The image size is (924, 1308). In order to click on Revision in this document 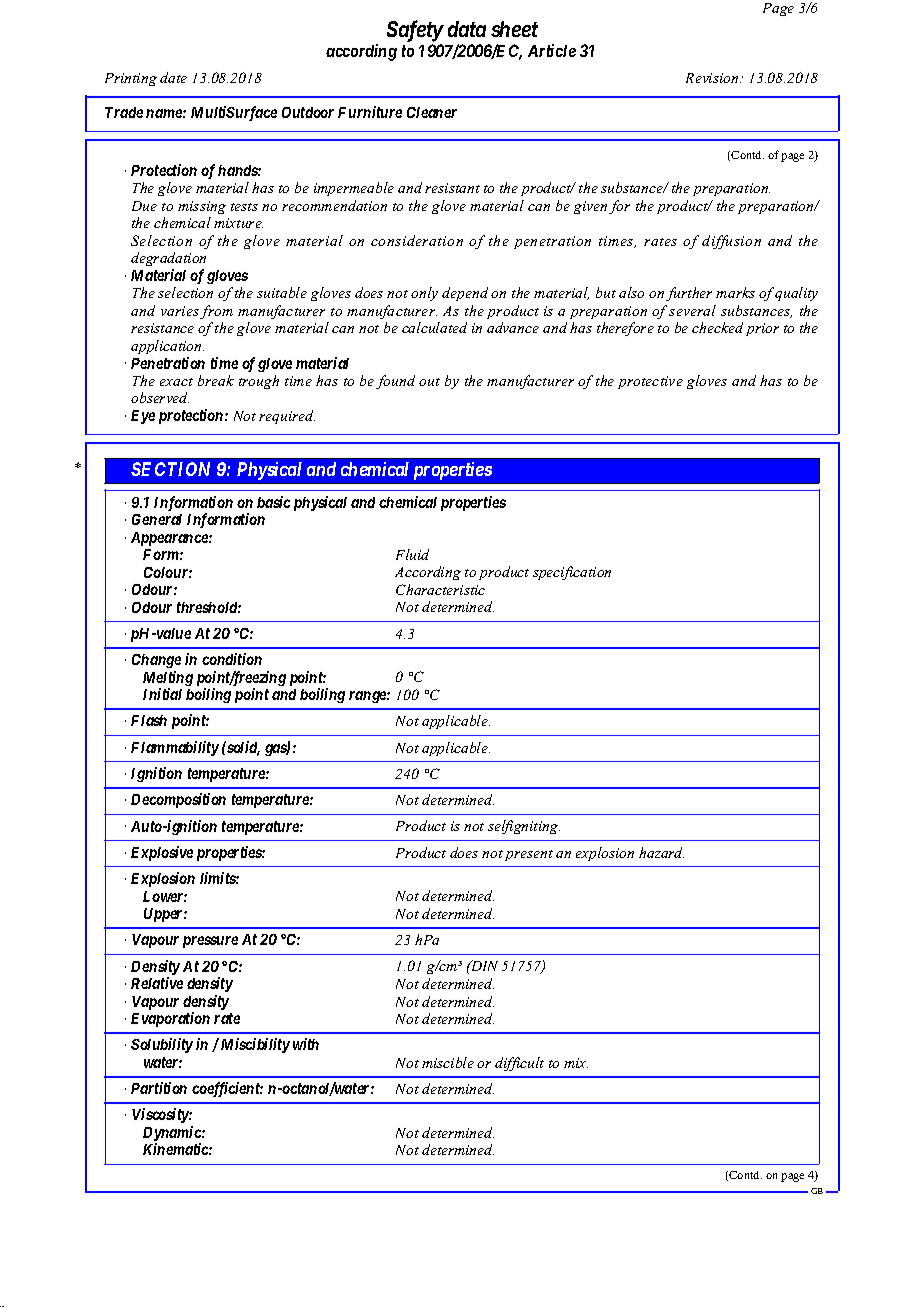, I will do `click(713, 78)`.
